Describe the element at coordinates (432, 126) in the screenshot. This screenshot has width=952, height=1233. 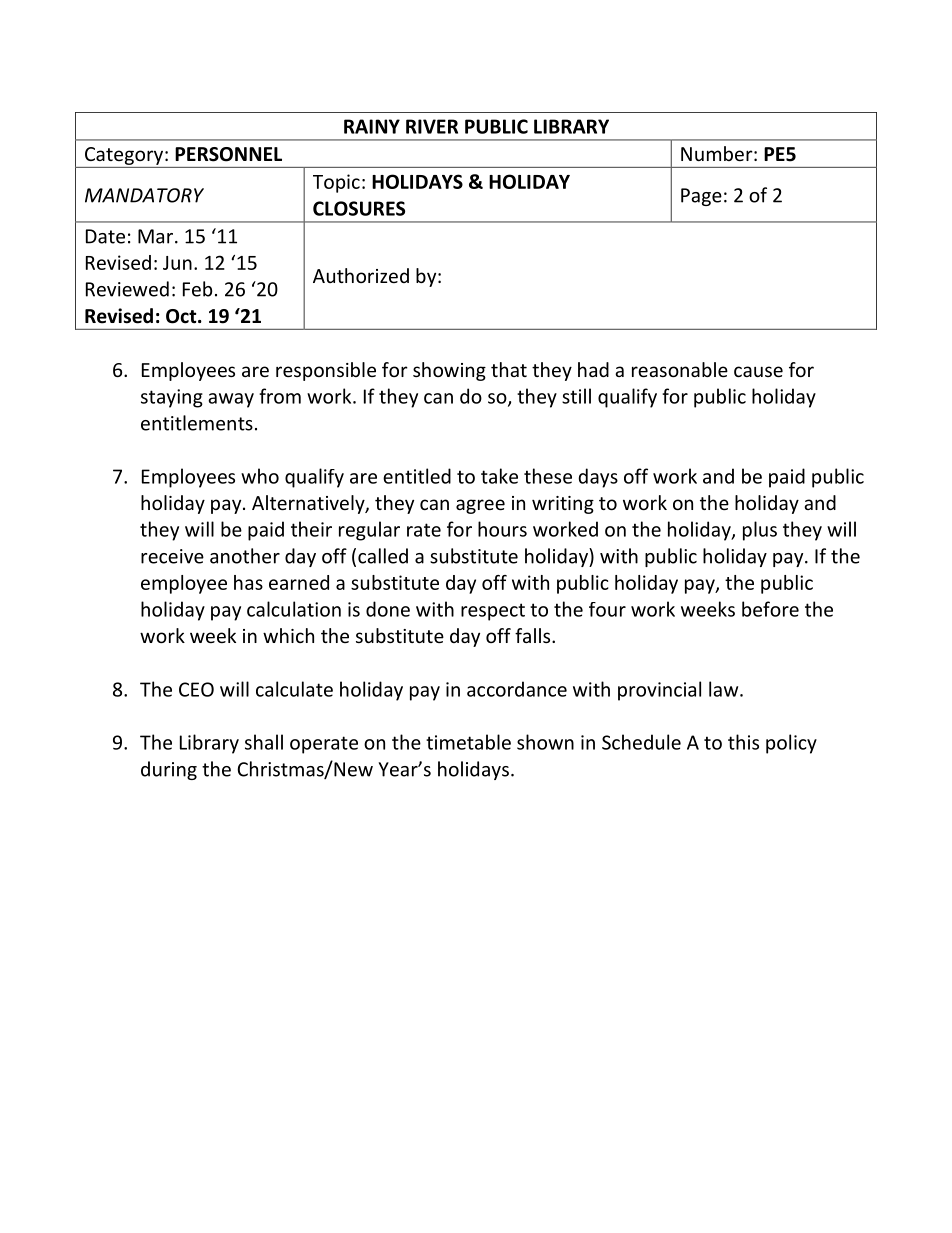
I see `RIVER` at that location.
